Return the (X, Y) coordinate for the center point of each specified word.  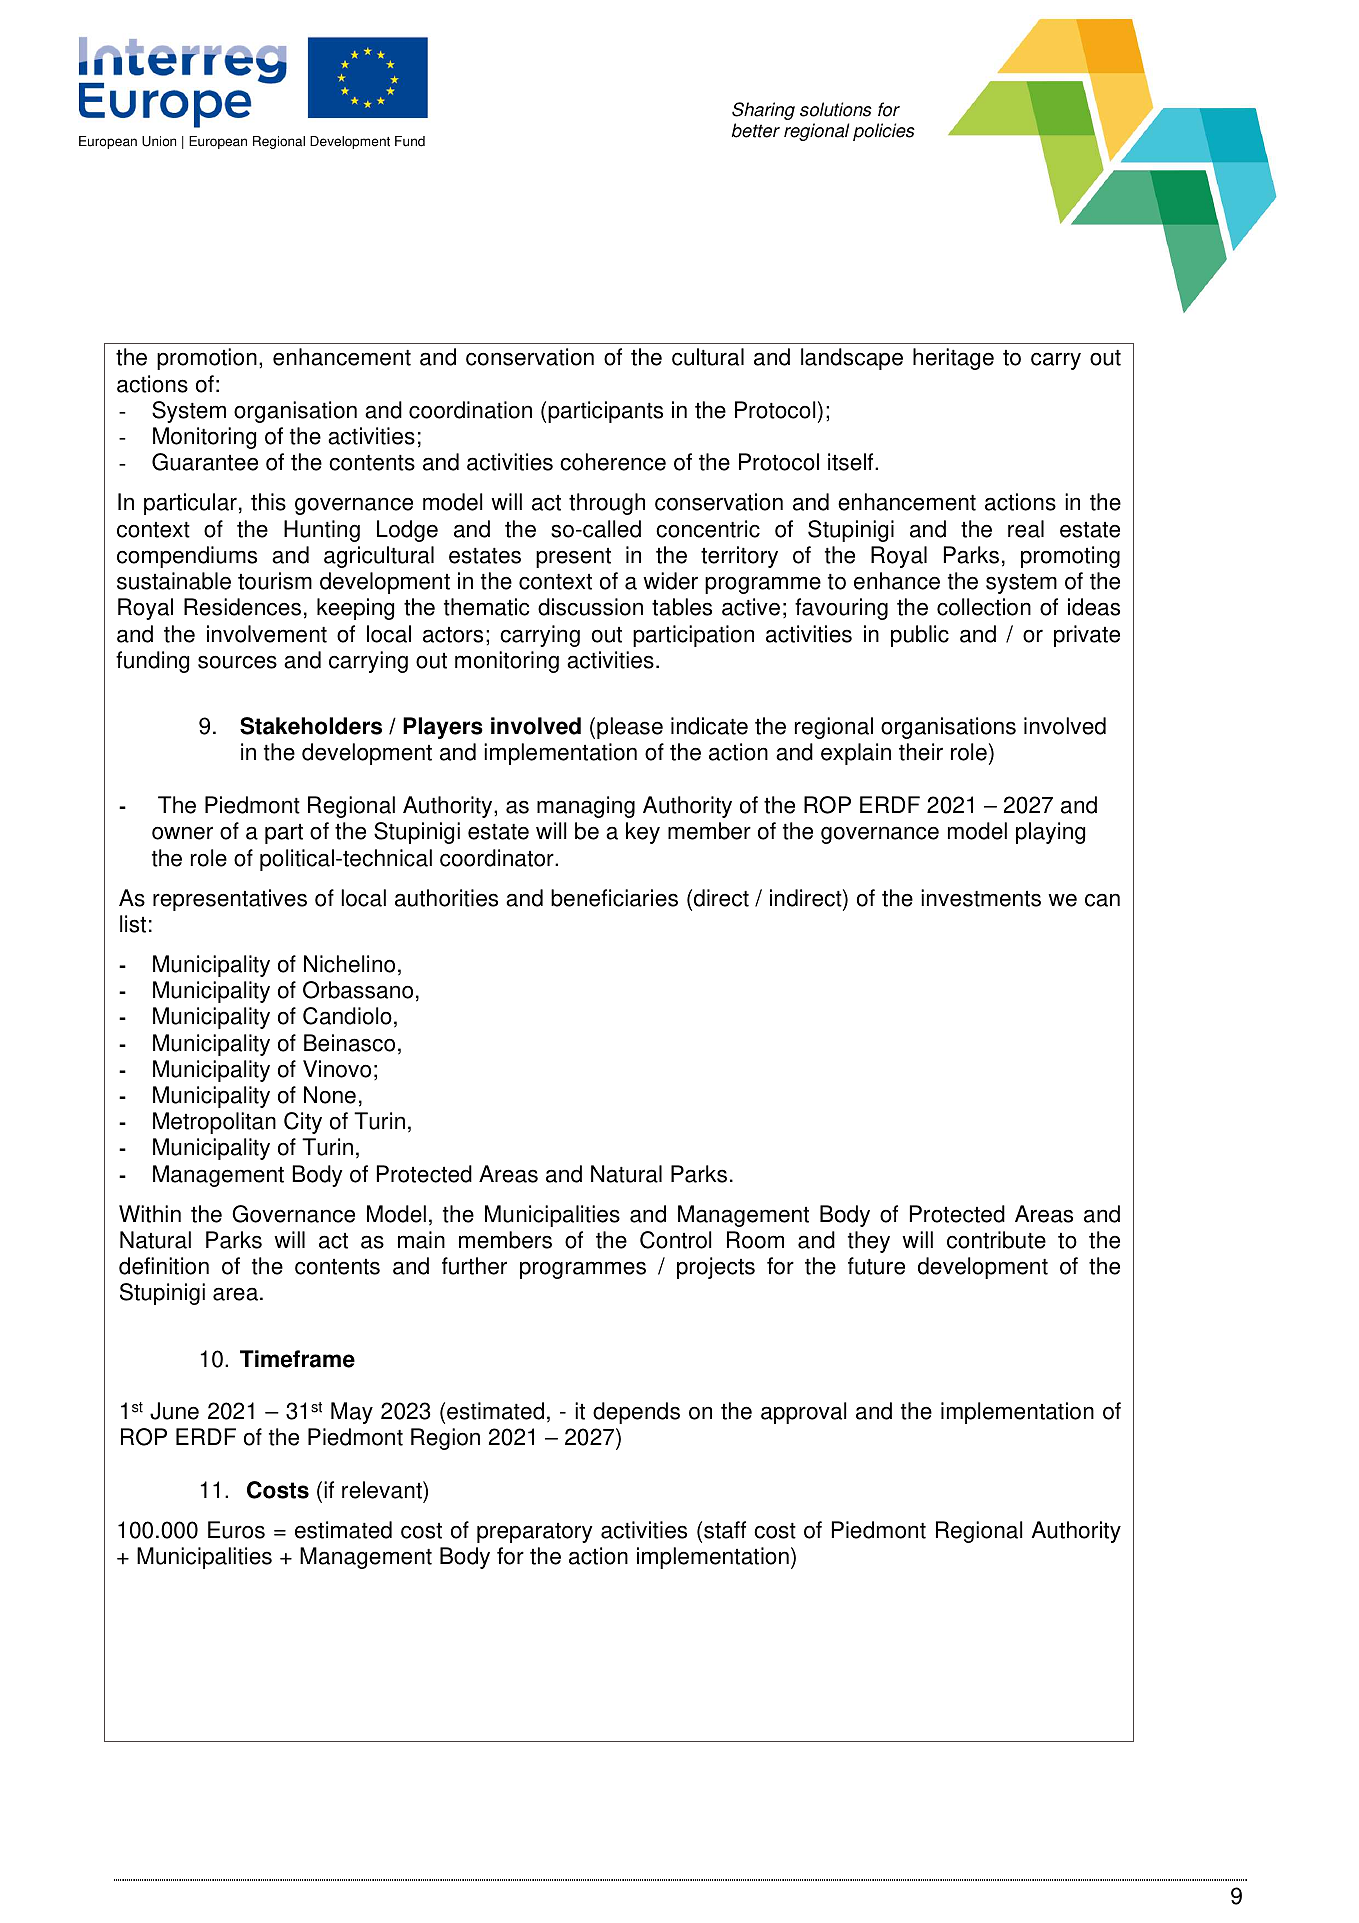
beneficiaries (614, 898)
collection (984, 607)
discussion (590, 607)
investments (981, 898)
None (330, 1095)
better (756, 130)
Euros (236, 1530)
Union (159, 141)
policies (884, 132)
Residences (242, 607)
